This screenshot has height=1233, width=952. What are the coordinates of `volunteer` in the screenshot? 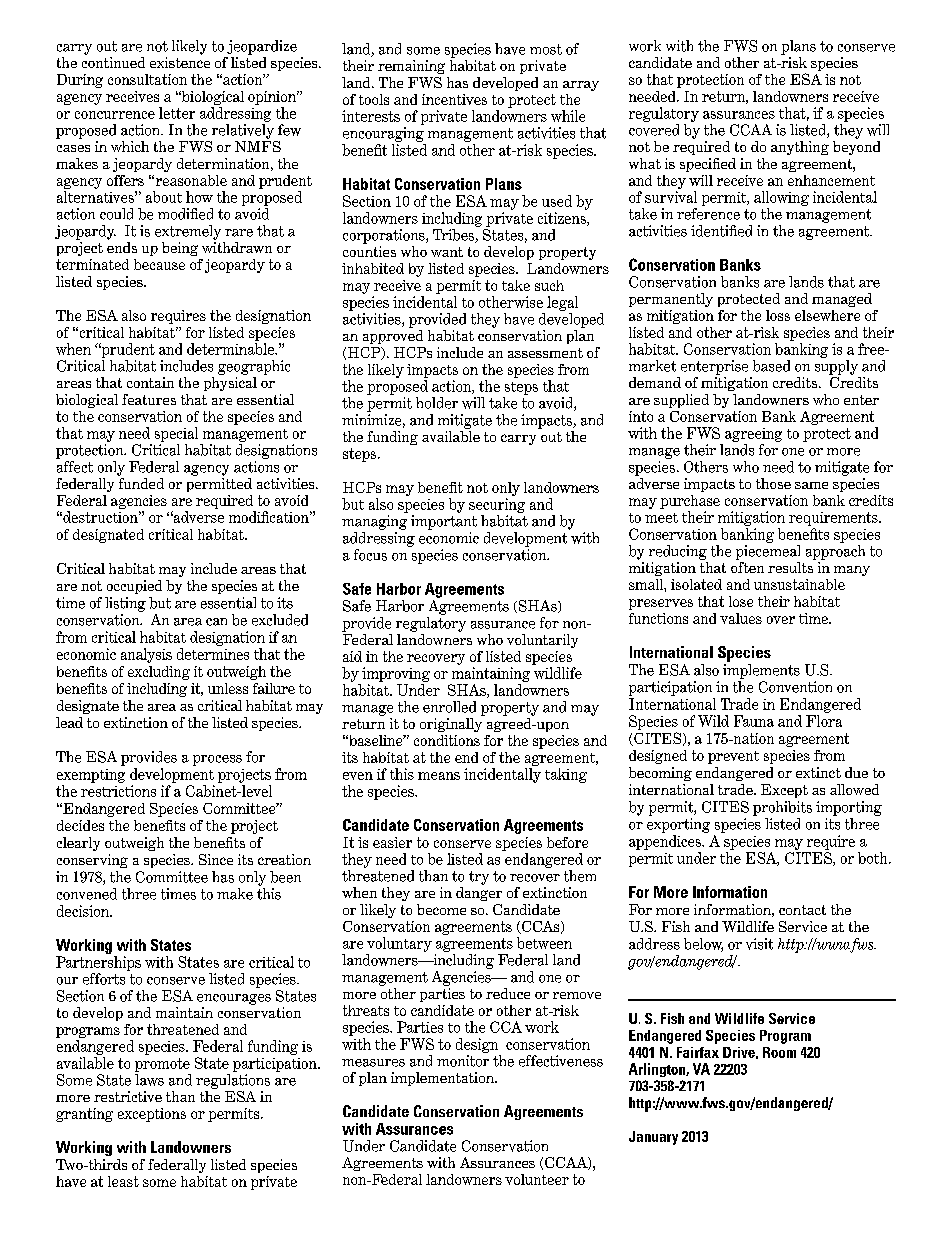 It's located at (537, 1179).
